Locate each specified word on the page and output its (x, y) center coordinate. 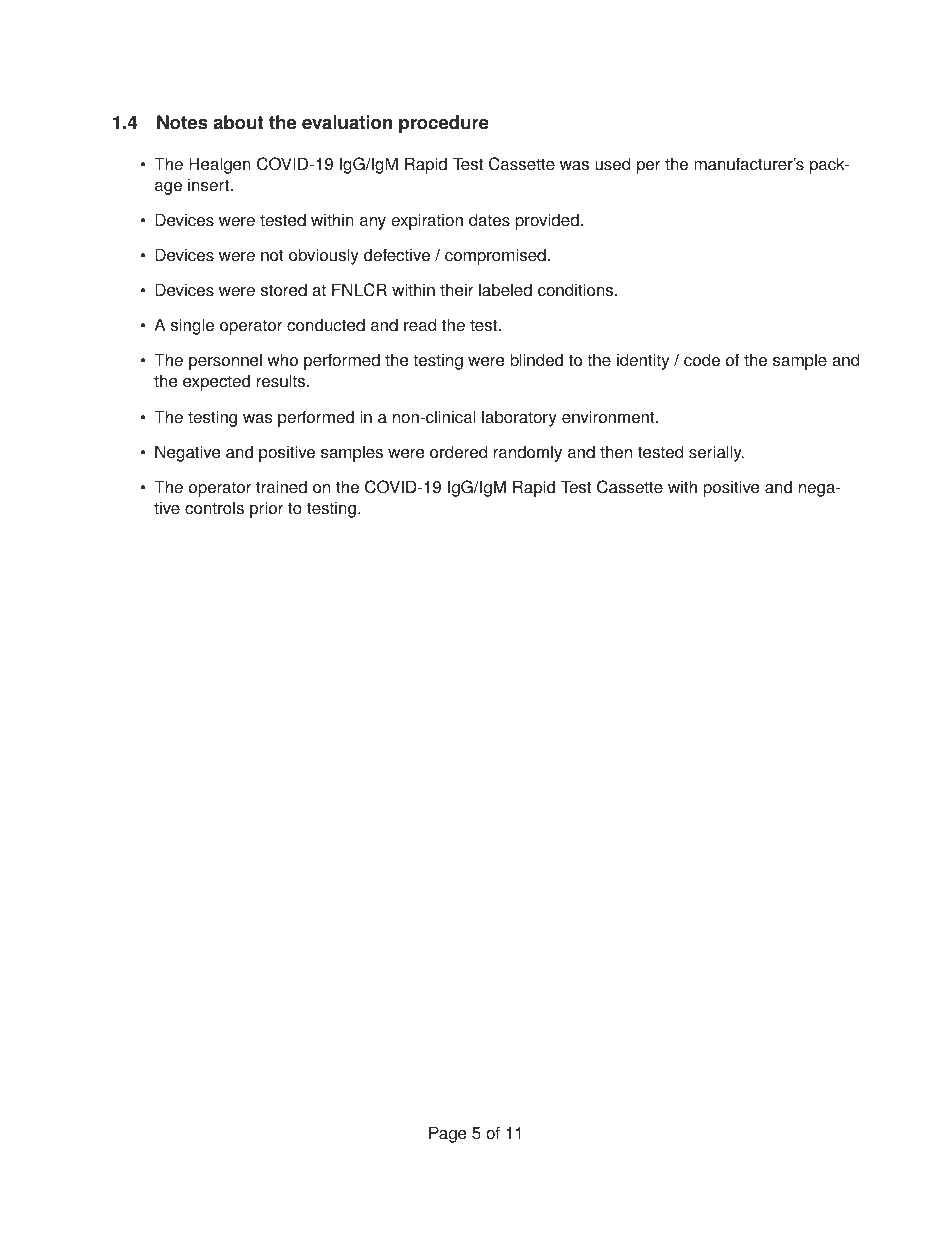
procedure (444, 124)
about (238, 122)
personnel (225, 361)
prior (266, 509)
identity (643, 361)
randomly (528, 453)
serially (716, 453)
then (616, 452)
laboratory (519, 418)
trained (281, 487)
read (420, 325)
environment (609, 417)
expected (216, 382)
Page (447, 1134)
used (612, 164)
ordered (458, 452)
